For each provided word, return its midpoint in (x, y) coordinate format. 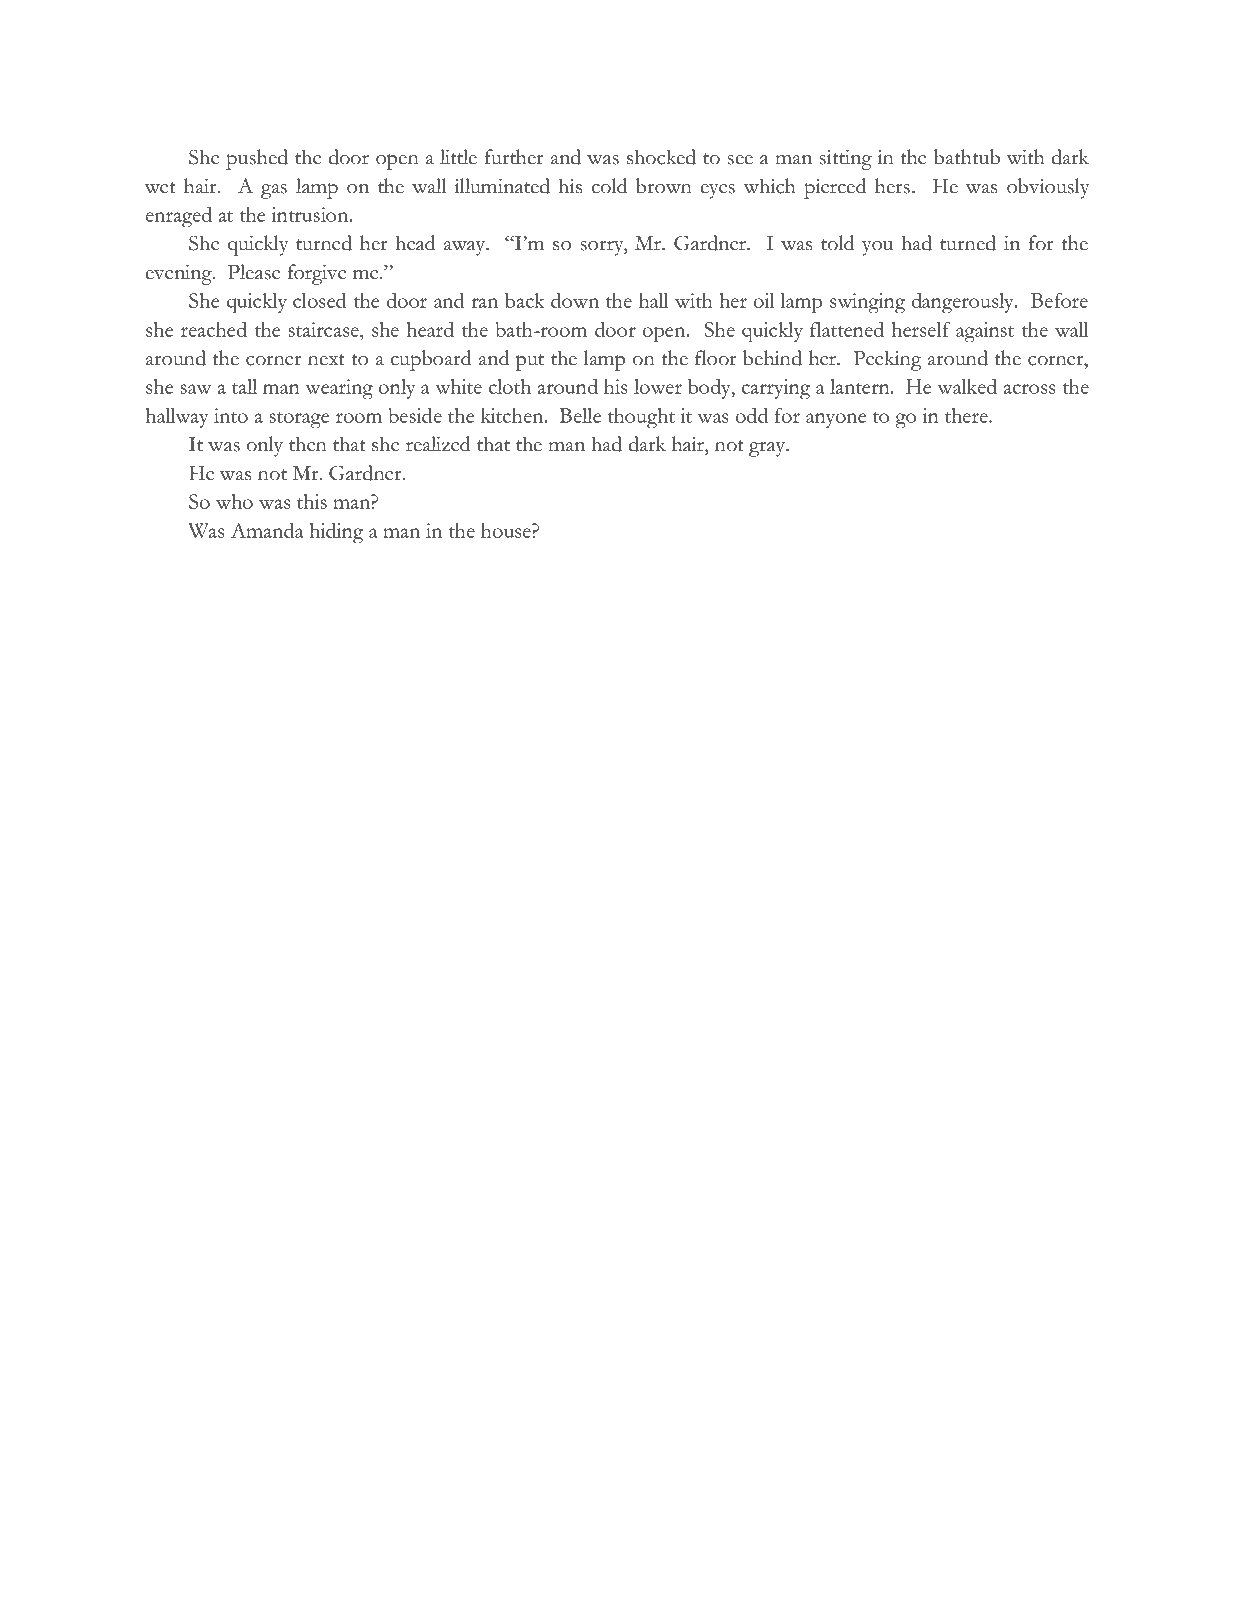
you (877, 248)
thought (641, 418)
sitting (845, 160)
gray (768, 449)
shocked (661, 157)
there (967, 415)
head (415, 243)
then (308, 444)
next (326, 360)
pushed (257, 159)
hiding (336, 533)
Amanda (267, 530)
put (530, 362)
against (985, 332)
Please (254, 272)
